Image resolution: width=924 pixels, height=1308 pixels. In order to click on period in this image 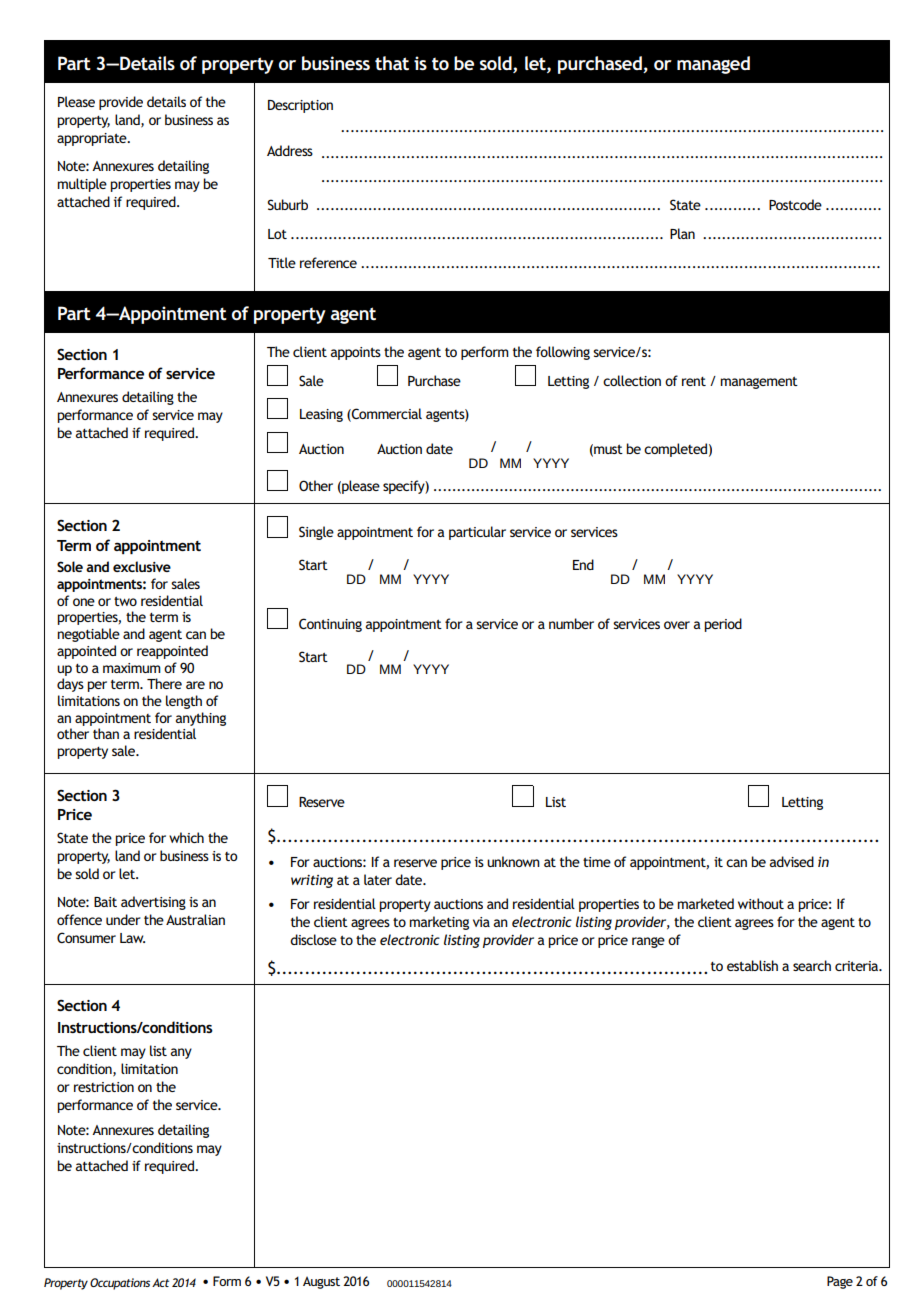, I will do `click(723, 625)`.
